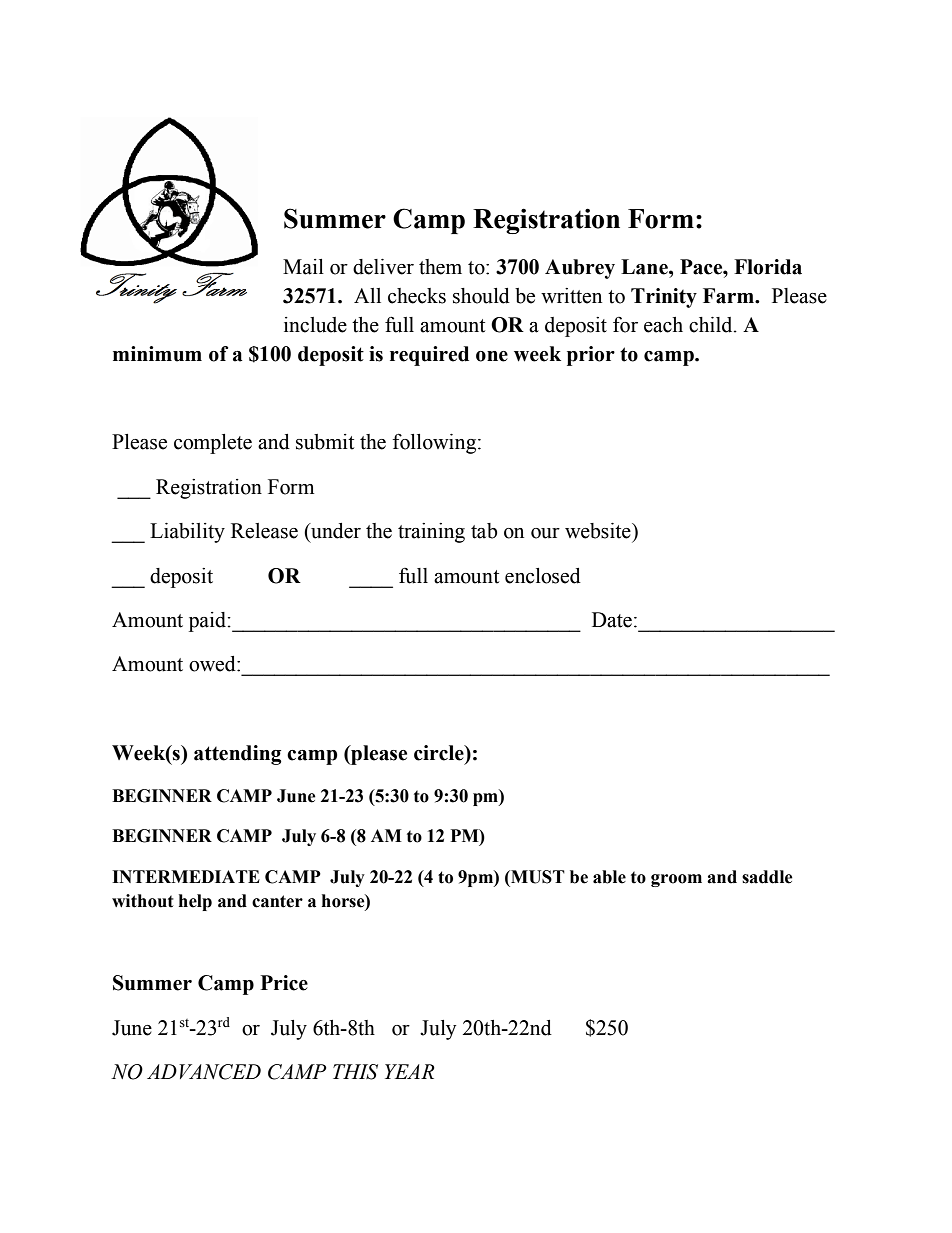  Describe the element at coordinates (204, 1072) in the screenshot. I see `ADVANCED` at that location.
